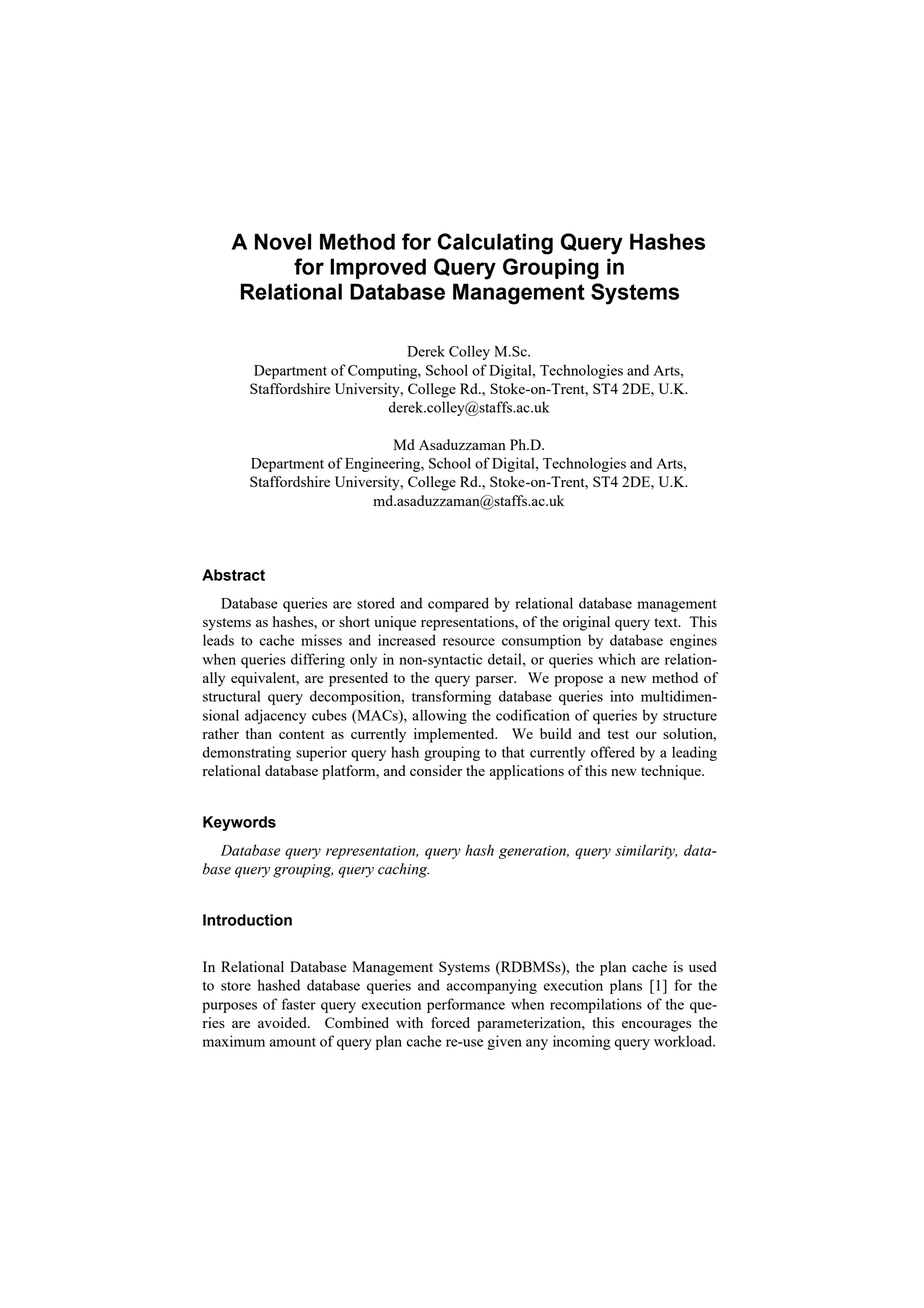 This screenshot has height=1308, width=924. What do you see at coordinates (439, 716) in the screenshot?
I see `allowing` at bounding box center [439, 716].
